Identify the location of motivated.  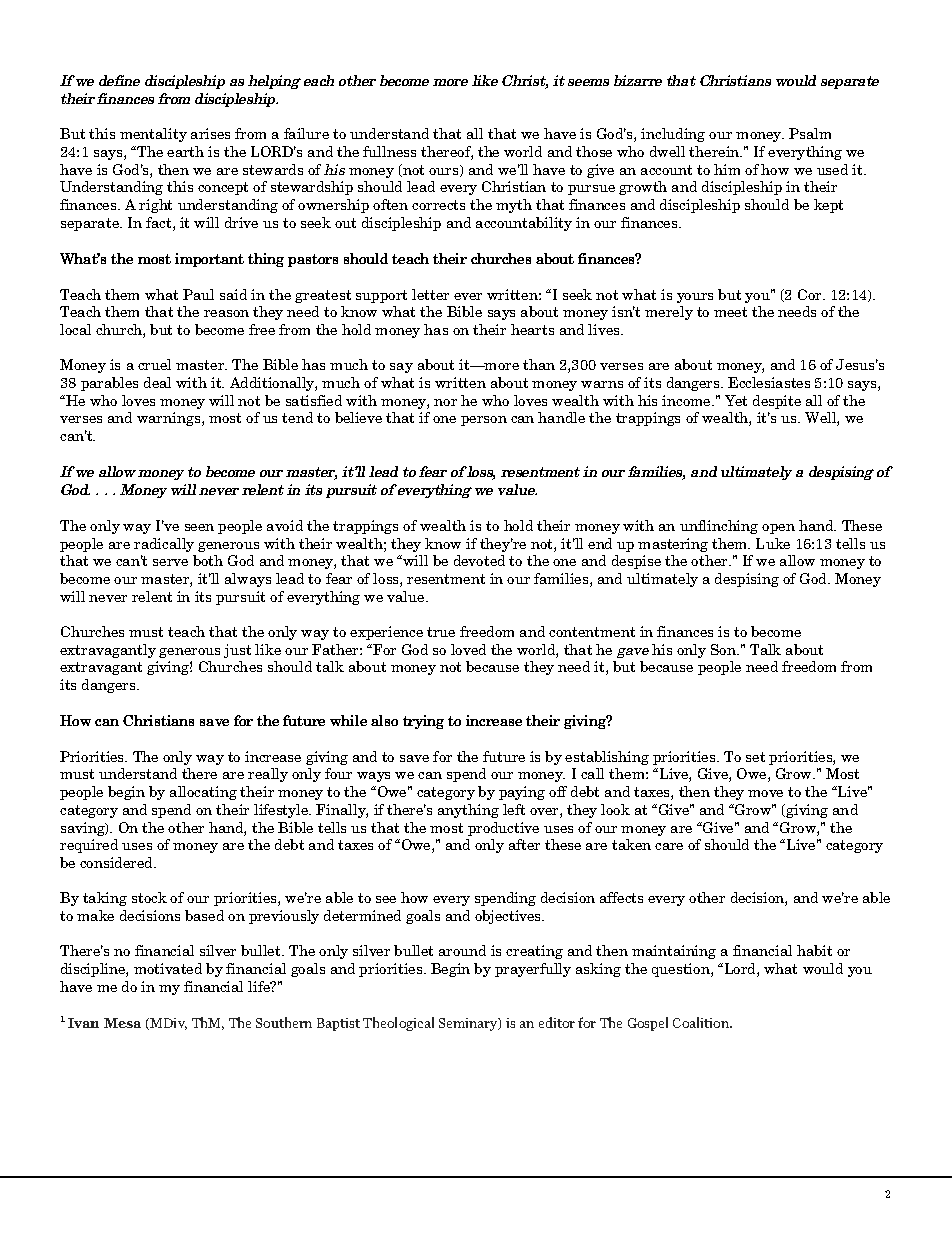
(168, 968).
